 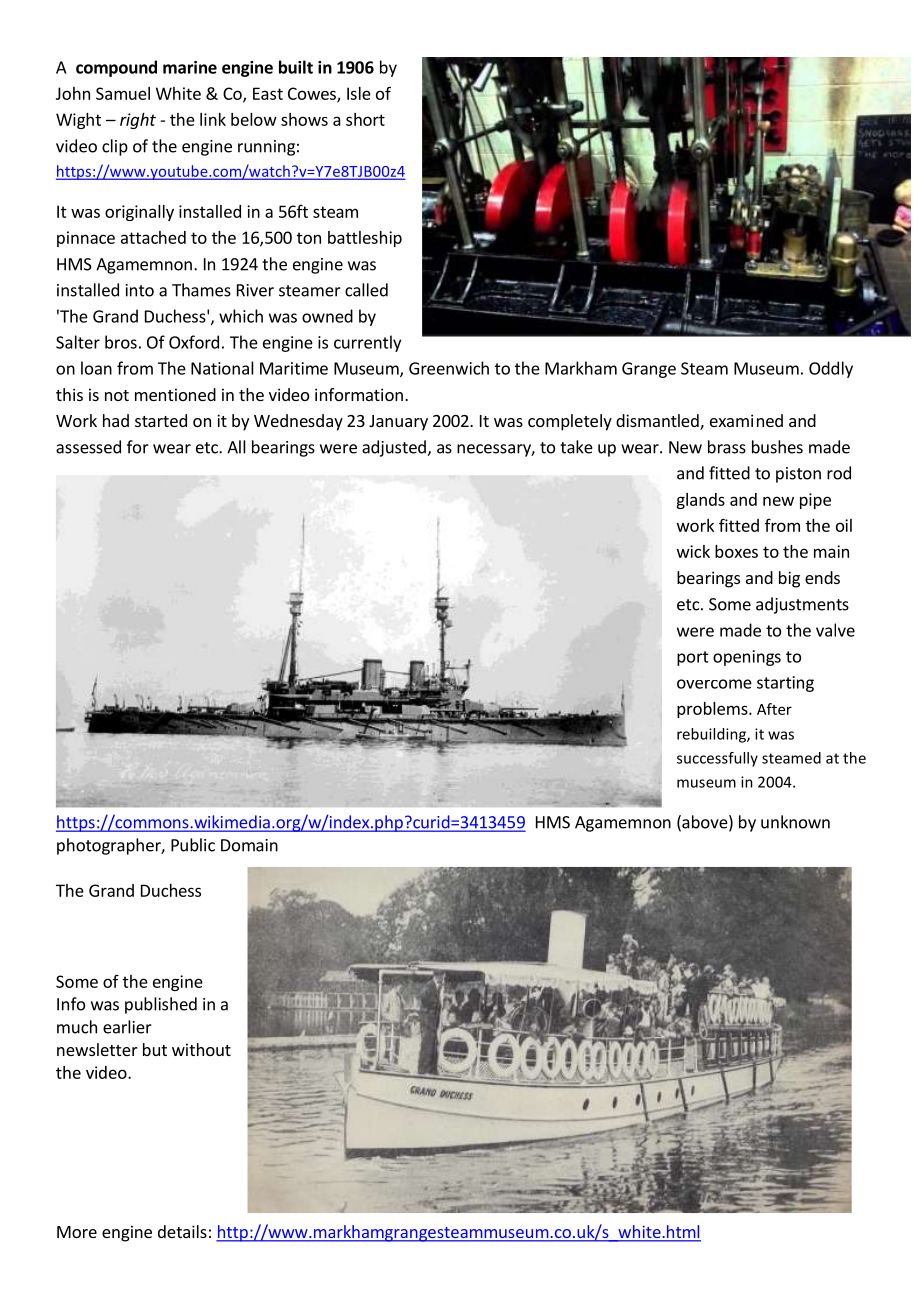 What do you see at coordinates (88, 447) in the document?
I see `assessed` at bounding box center [88, 447].
